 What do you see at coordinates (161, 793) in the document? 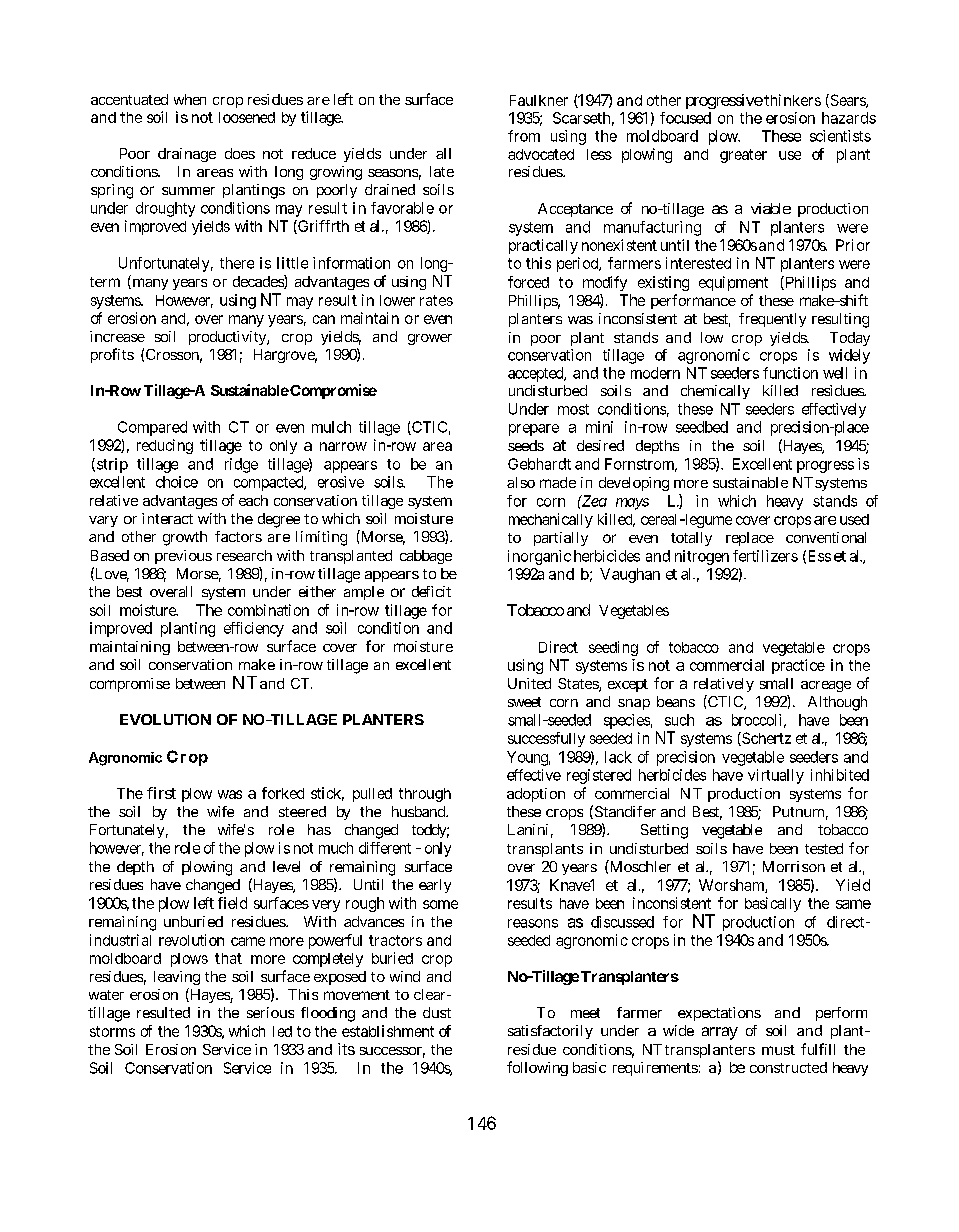
I see `first` at bounding box center [161, 793].
